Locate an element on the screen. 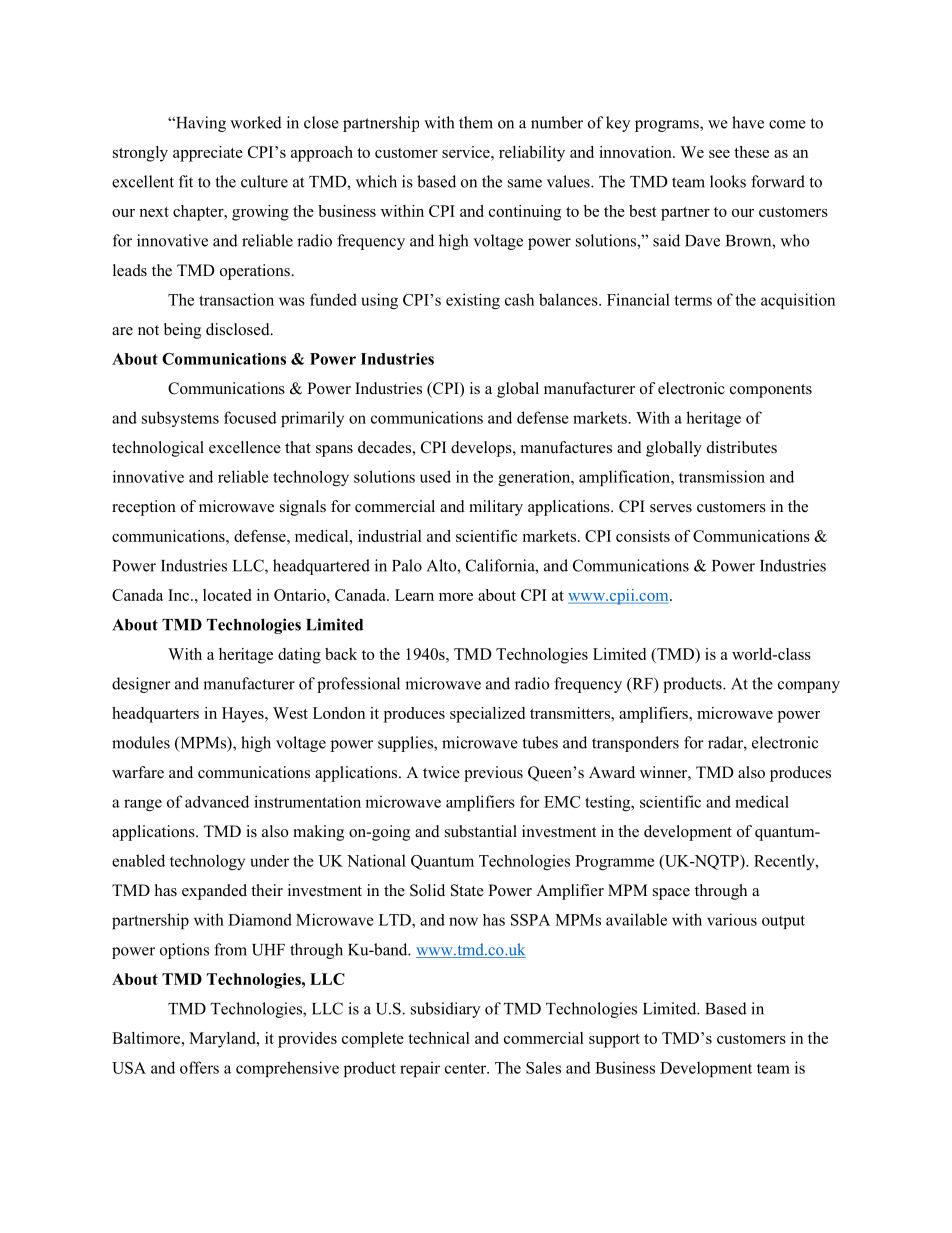 This screenshot has width=952, height=1233. offers is located at coordinates (199, 1067).
